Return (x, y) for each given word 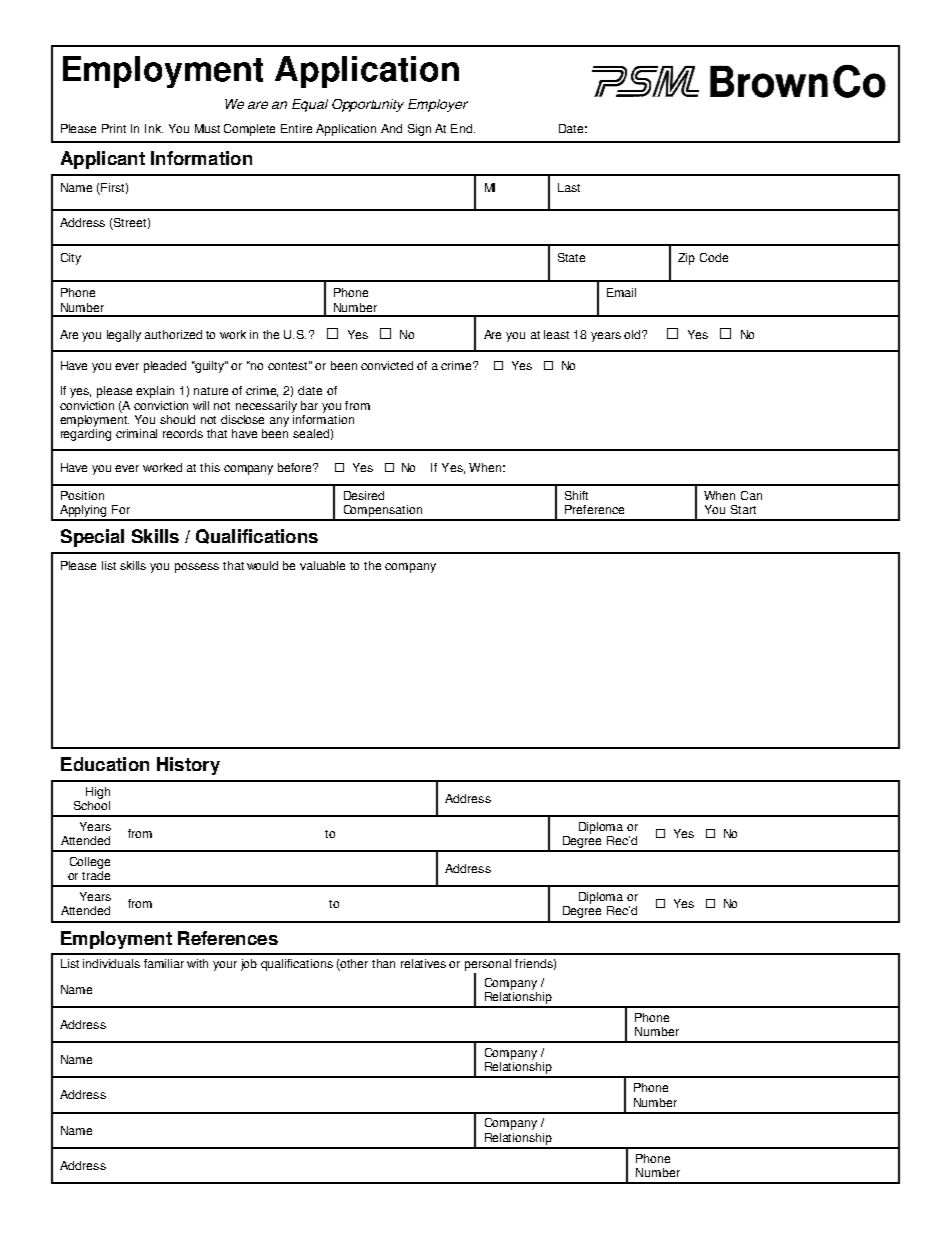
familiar (164, 963)
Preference (594, 509)
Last (569, 187)
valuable (322, 565)
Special (92, 538)
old (634, 334)
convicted (387, 365)
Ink (154, 128)
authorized (173, 334)
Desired (364, 495)
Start (743, 509)
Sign (419, 130)
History (188, 766)
